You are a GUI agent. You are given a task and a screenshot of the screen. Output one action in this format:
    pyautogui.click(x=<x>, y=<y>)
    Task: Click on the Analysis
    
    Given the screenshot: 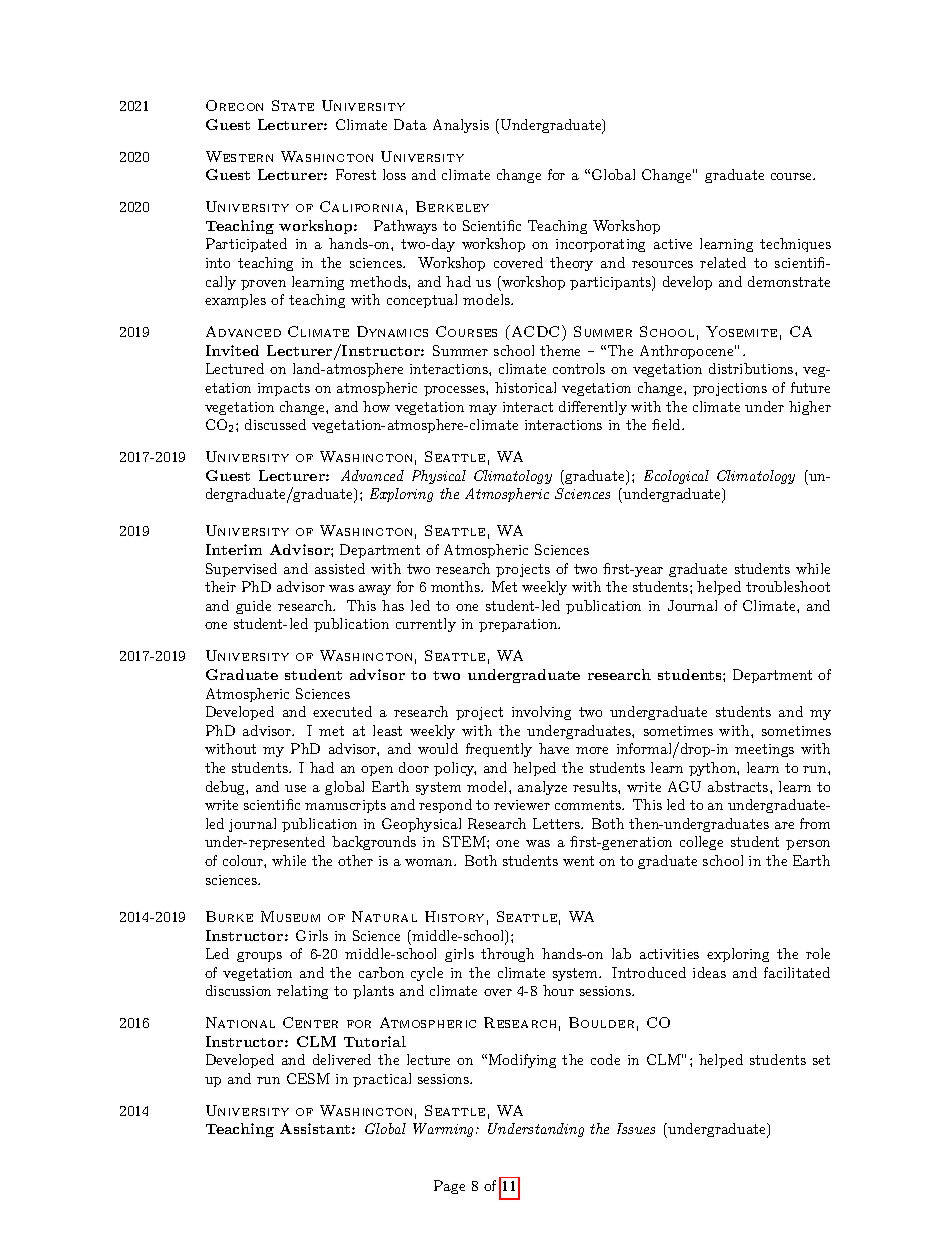 What is the action you would take?
    pyautogui.click(x=461, y=126)
